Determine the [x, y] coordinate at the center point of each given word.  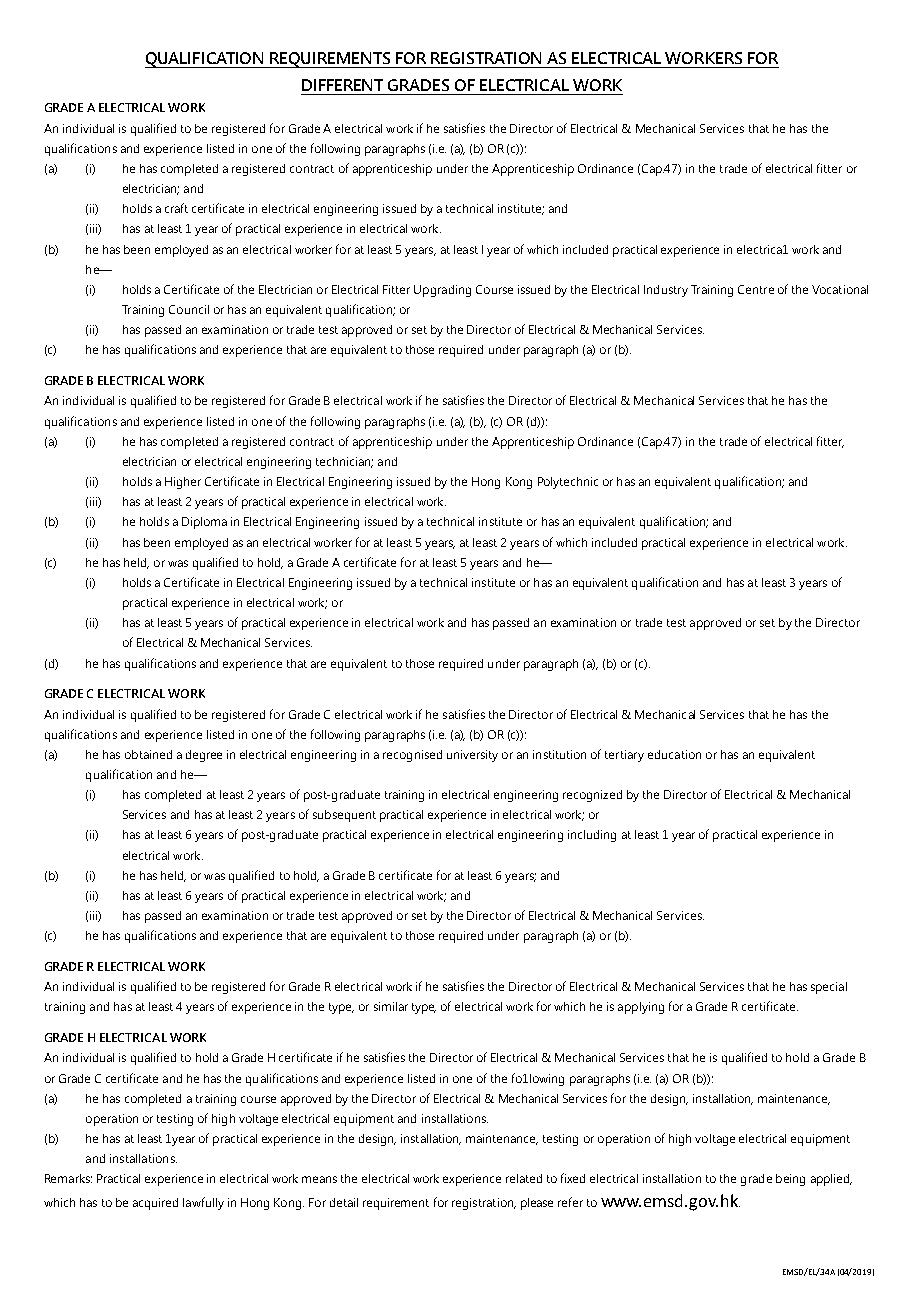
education [674, 754]
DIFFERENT [342, 85]
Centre [756, 289]
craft [176, 208]
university [472, 756]
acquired [155, 1204]
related [524, 1178]
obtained [148, 754]
